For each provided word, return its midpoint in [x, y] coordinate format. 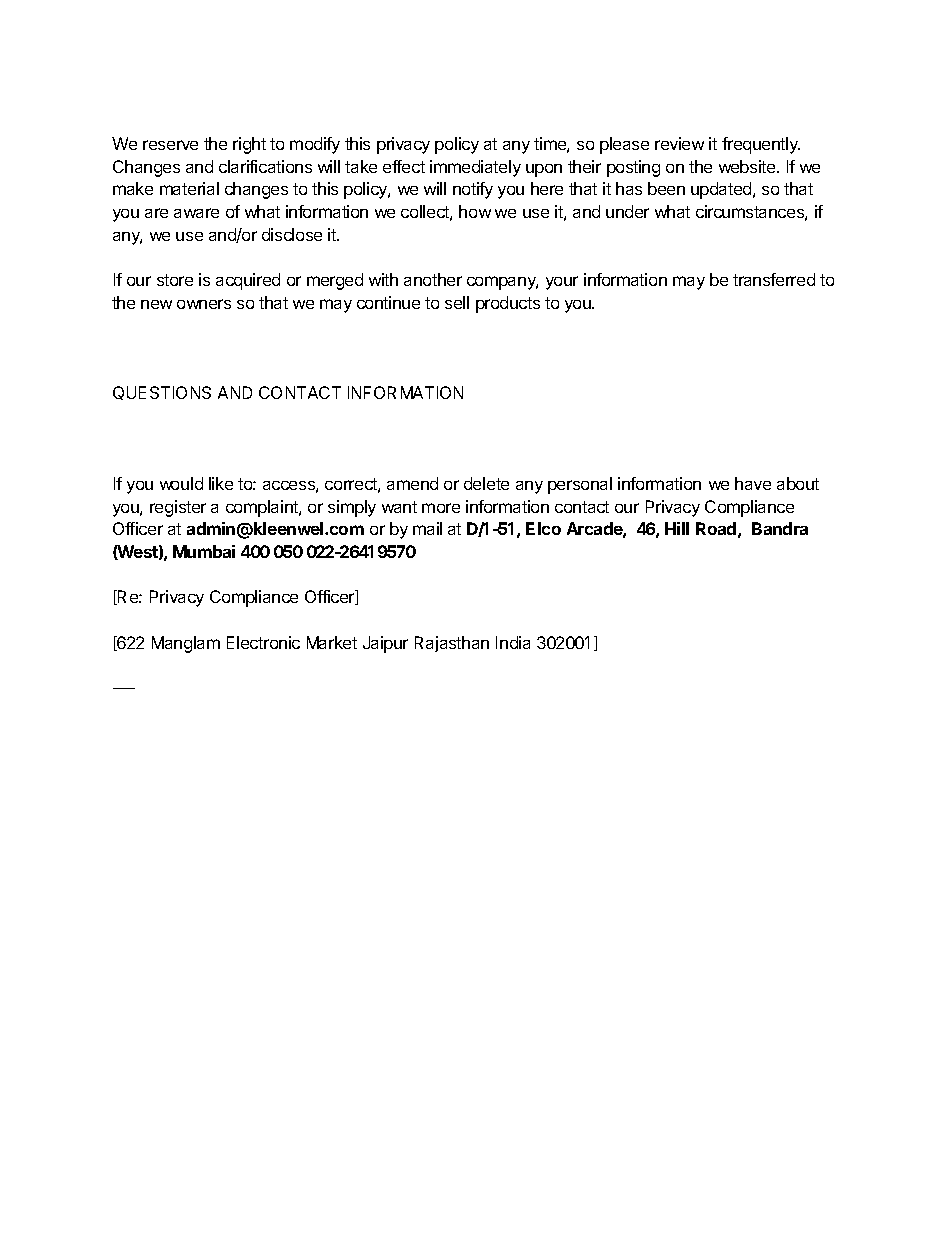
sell [457, 302]
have [753, 483]
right [249, 145]
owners [204, 304]
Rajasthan [452, 644]
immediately [475, 168]
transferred [774, 279]
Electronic [263, 642]
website [748, 166]
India [513, 642]
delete [486, 483]
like [221, 483]
